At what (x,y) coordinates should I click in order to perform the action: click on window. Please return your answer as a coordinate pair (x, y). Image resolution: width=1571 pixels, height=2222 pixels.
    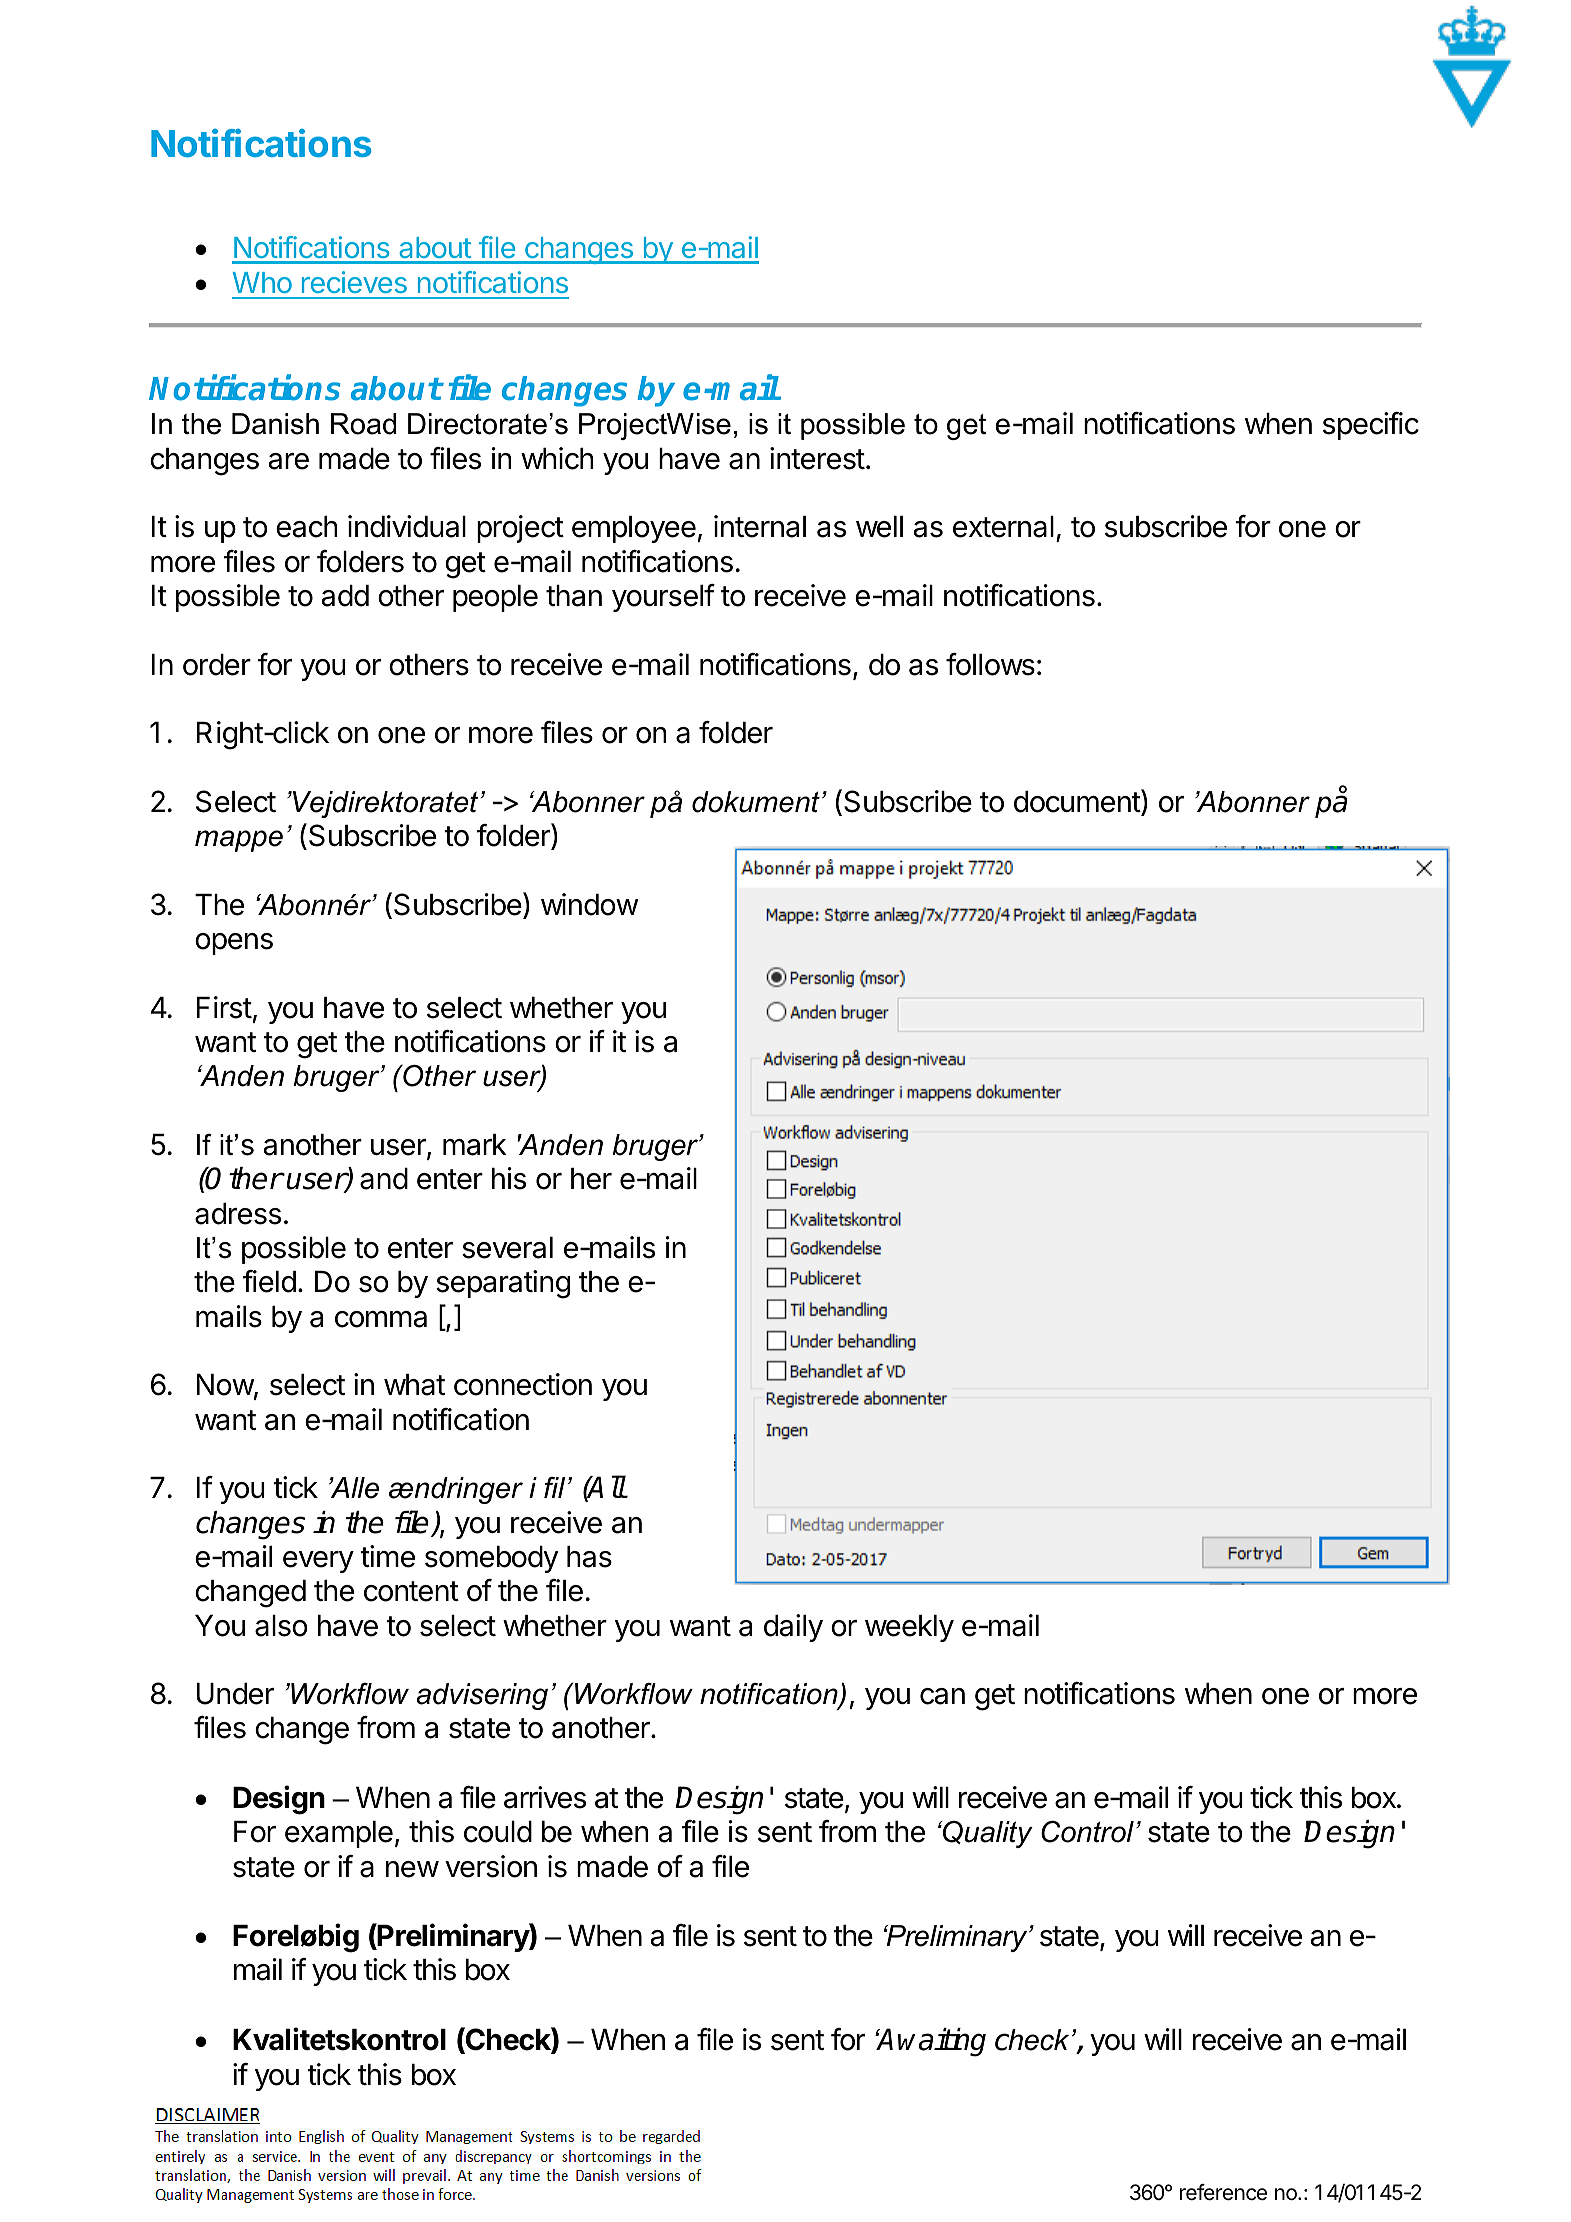
    Looking at the image, I should click on (589, 904).
